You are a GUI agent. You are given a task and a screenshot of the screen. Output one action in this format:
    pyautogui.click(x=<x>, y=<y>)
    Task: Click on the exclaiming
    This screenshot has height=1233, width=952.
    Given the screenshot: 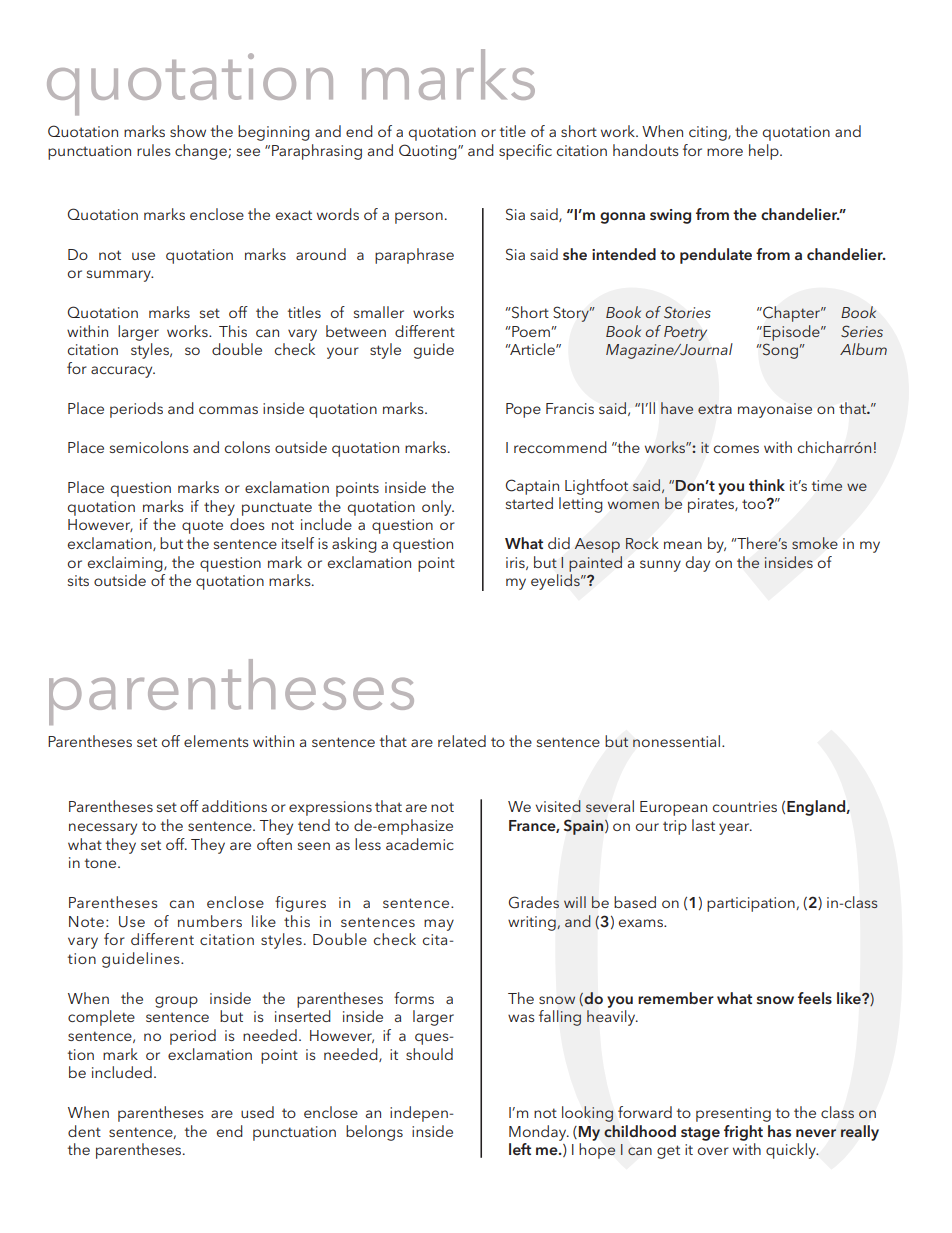 What is the action you would take?
    pyautogui.click(x=126, y=564)
